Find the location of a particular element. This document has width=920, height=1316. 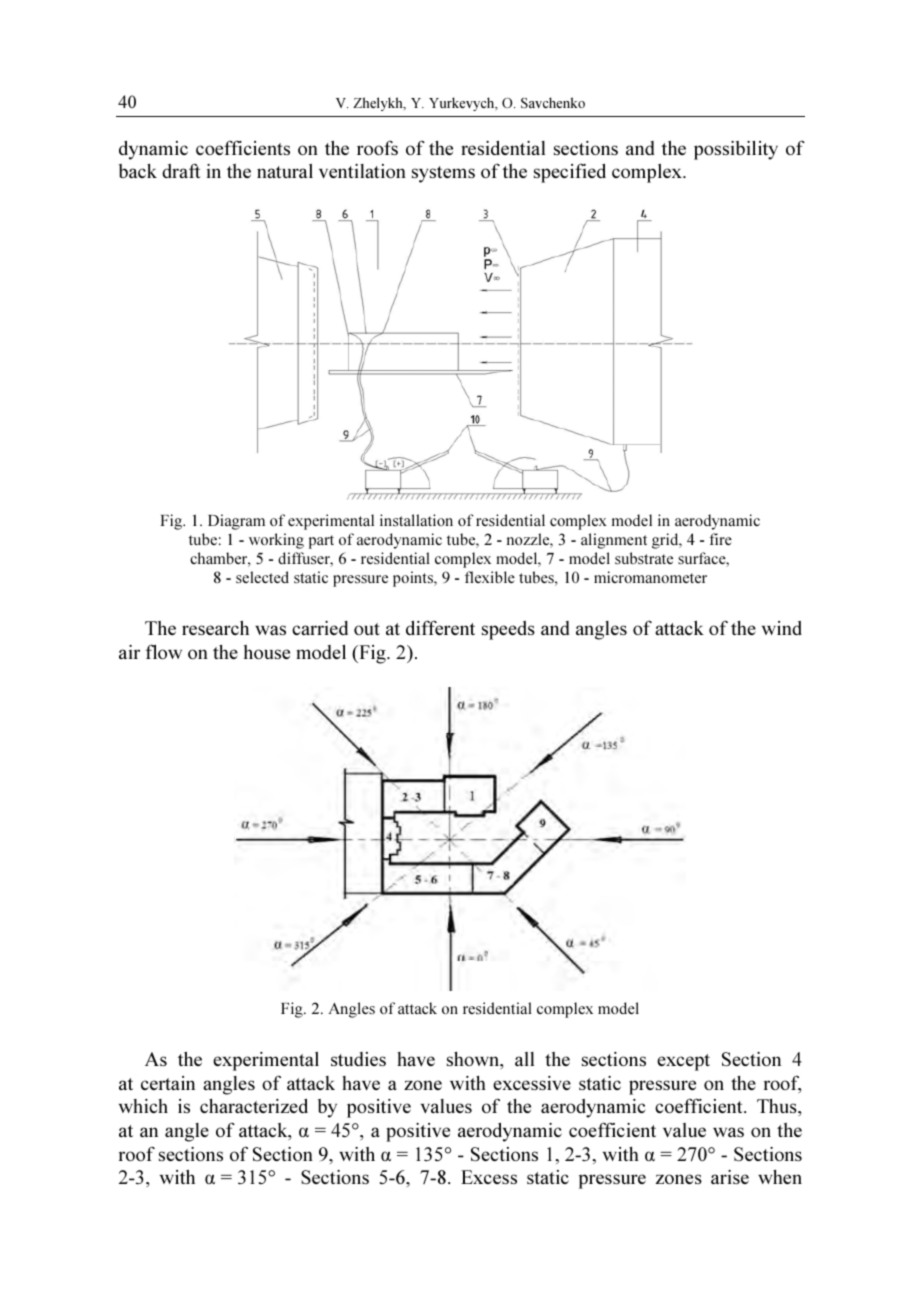

characterized is located at coordinates (254, 1105).
